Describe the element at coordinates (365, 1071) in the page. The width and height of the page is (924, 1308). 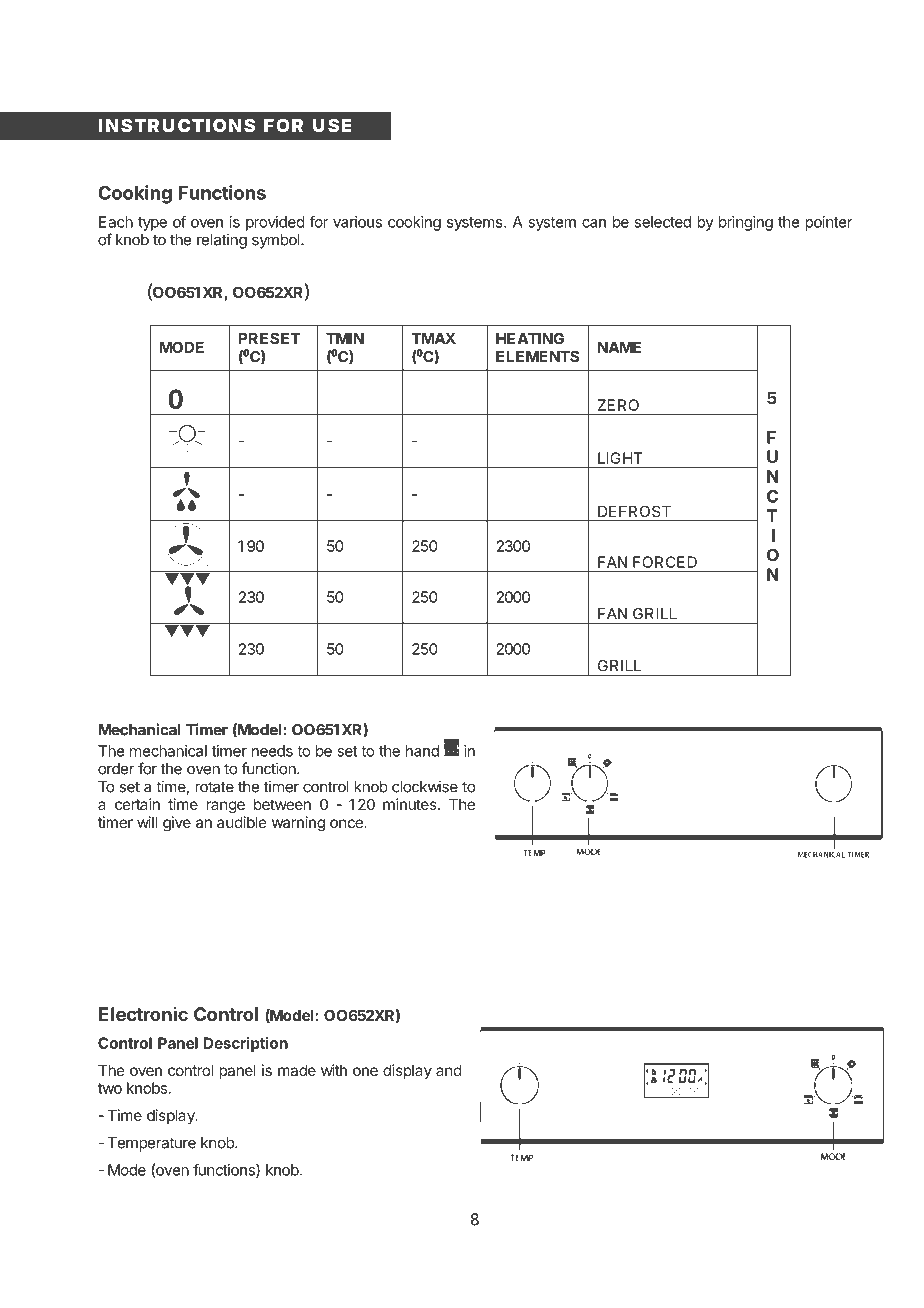
I see `one` at that location.
